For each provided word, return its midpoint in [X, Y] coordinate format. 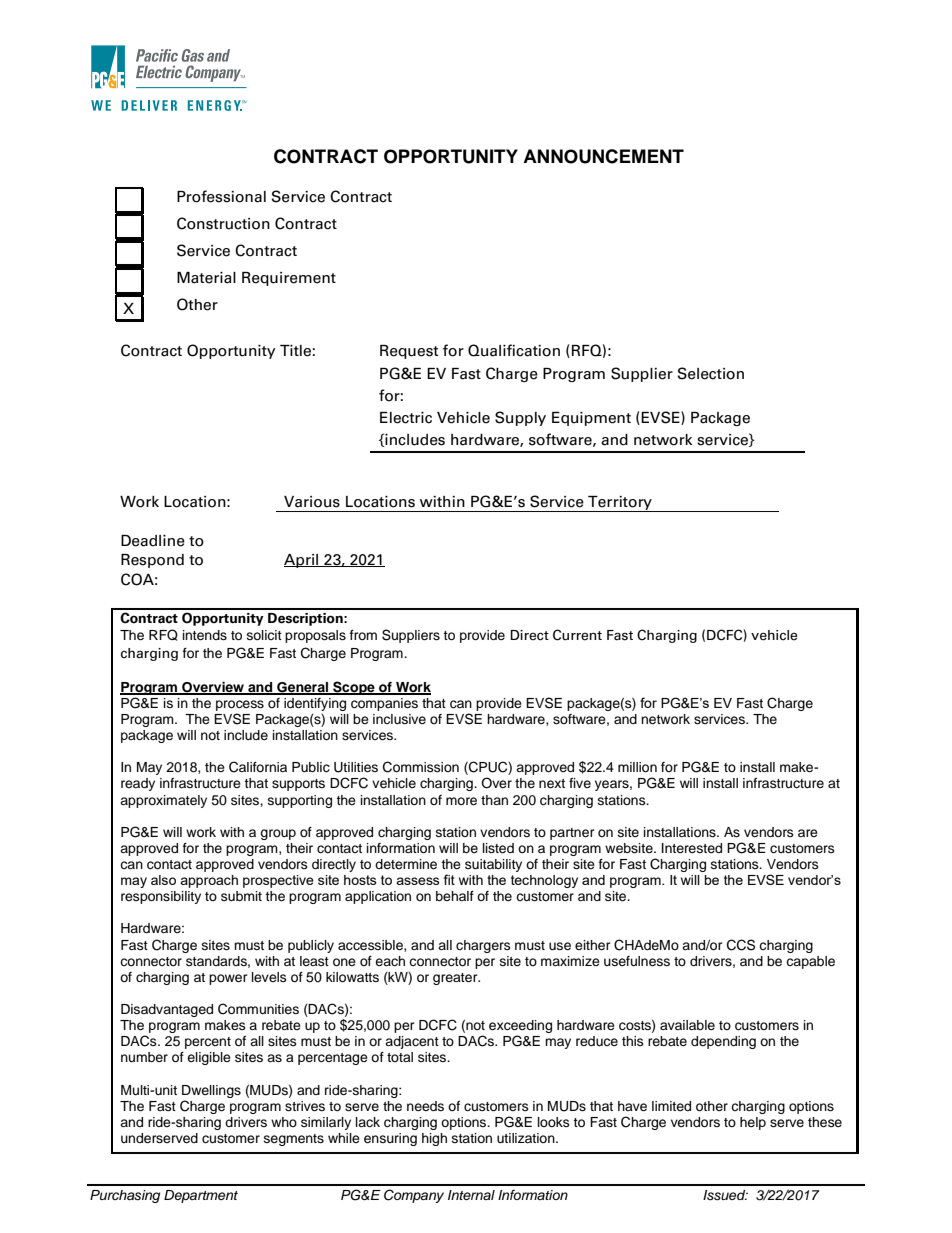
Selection [711, 373]
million [637, 767]
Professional [221, 196]
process [240, 705]
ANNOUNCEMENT [603, 156]
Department [201, 1196]
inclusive [399, 719]
